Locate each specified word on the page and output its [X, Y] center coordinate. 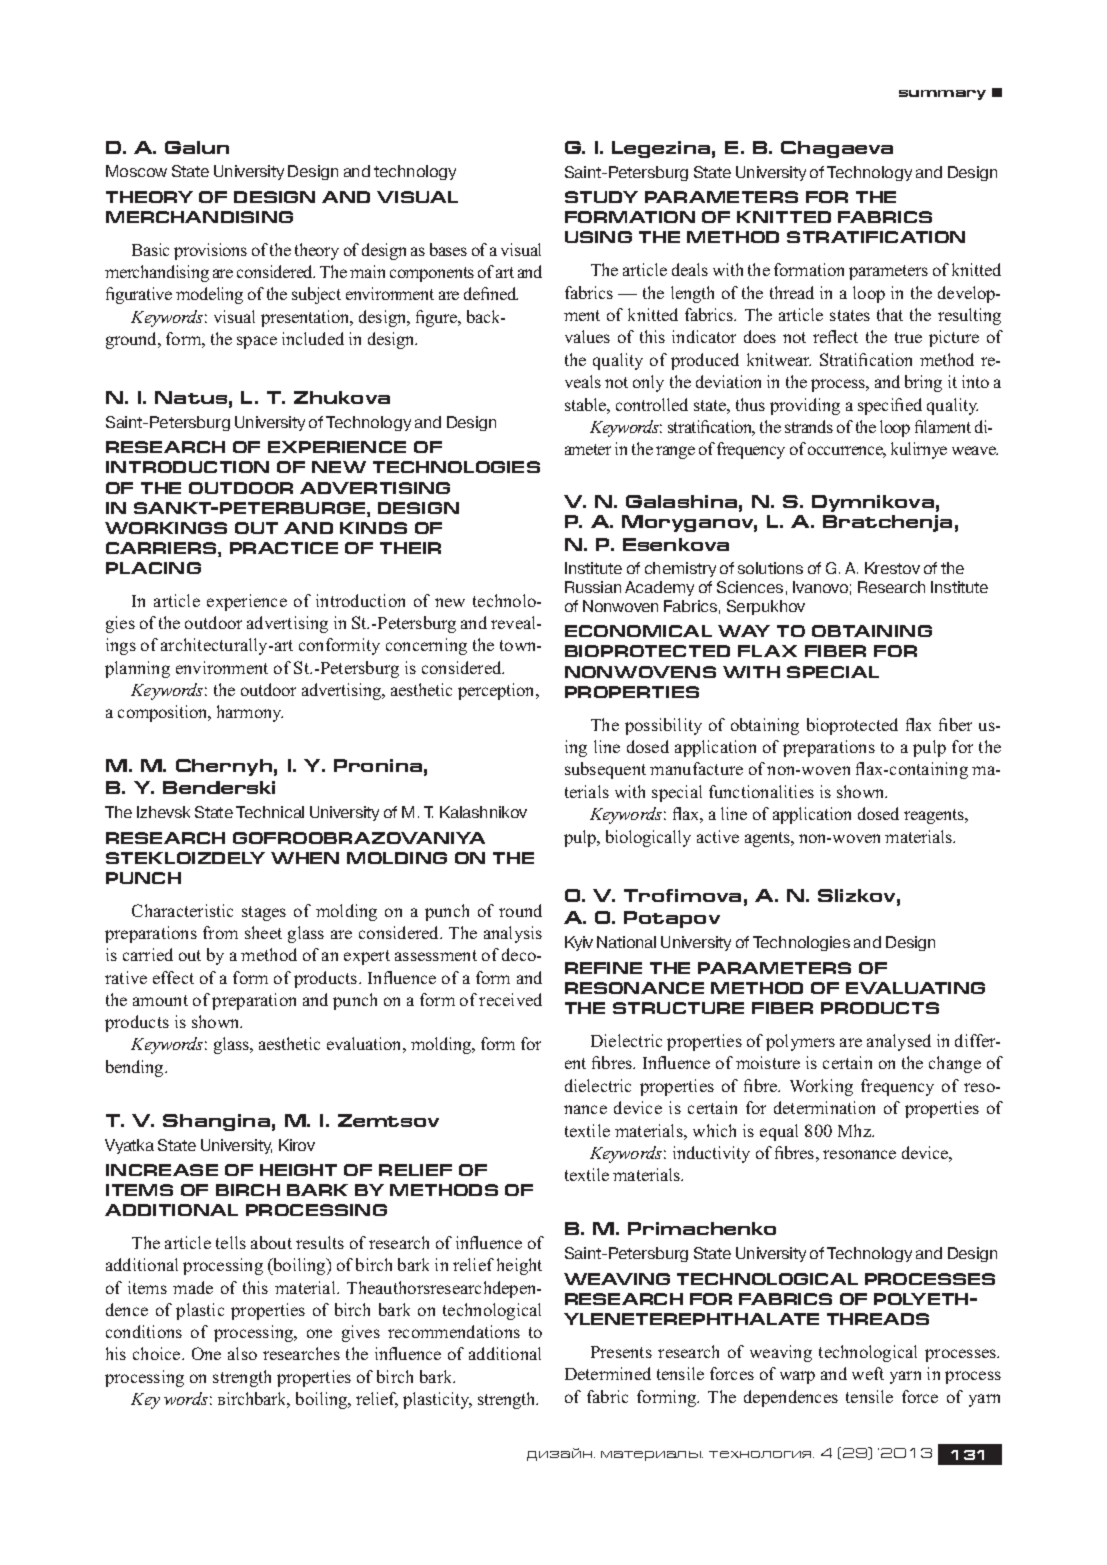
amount [160, 1000]
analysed [899, 1042]
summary [942, 95]
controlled [652, 404]
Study [601, 197]
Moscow [136, 171]
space [257, 342]
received [510, 999]
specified [890, 406]
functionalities [761, 791]
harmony [250, 713]
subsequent [605, 770]
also [242, 1353]
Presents [621, 1352]
